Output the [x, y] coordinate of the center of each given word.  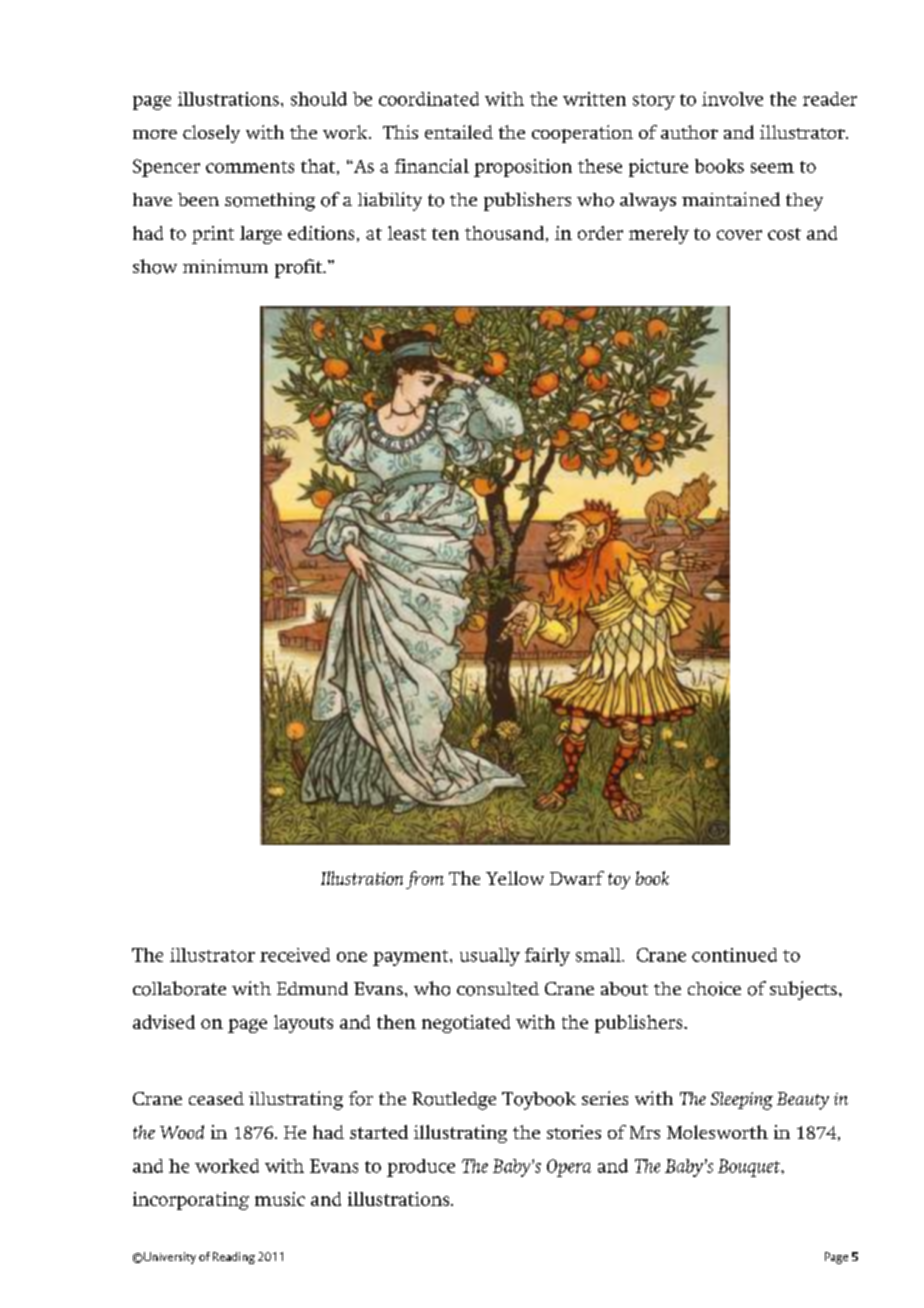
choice [714, 989]
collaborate [179, 988]
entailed [459, 132]
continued [734, 955]
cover [739, 235]
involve [732, 99]
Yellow [515, 878]
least [407, 233]
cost [784, 234]
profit [300, 268]
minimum [225, 266]
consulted [498, 989]
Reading [234, 1258]
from [425, 880]
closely [211, 134]
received [295, 955]
